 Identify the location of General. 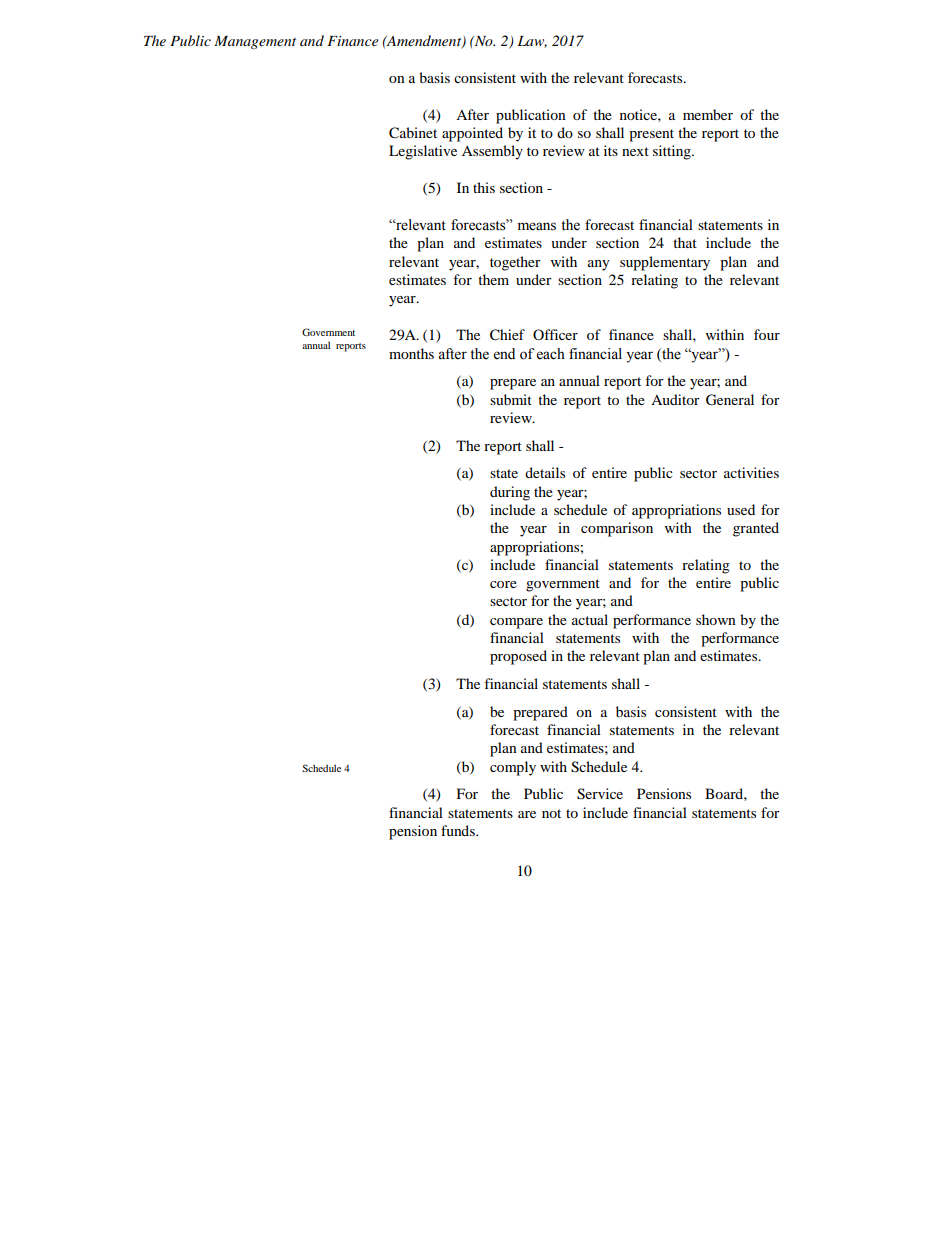
(730, 400).
